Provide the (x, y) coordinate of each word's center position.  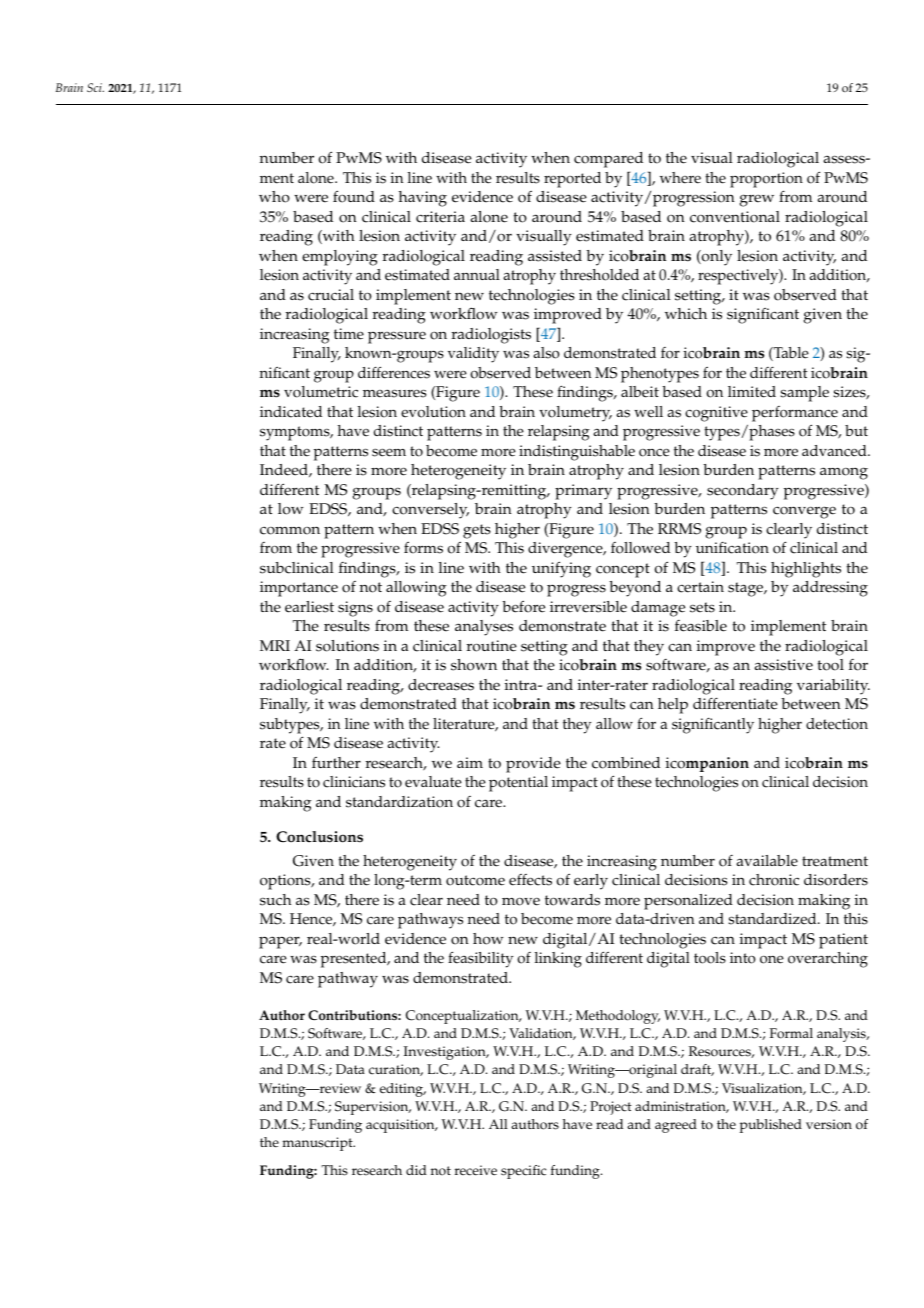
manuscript (318, 1144)
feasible (701, 626)
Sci (95, 87)
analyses (484, 628)
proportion (766, 180)
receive (476, 1170)
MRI (275, 645)
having (423, 199)
